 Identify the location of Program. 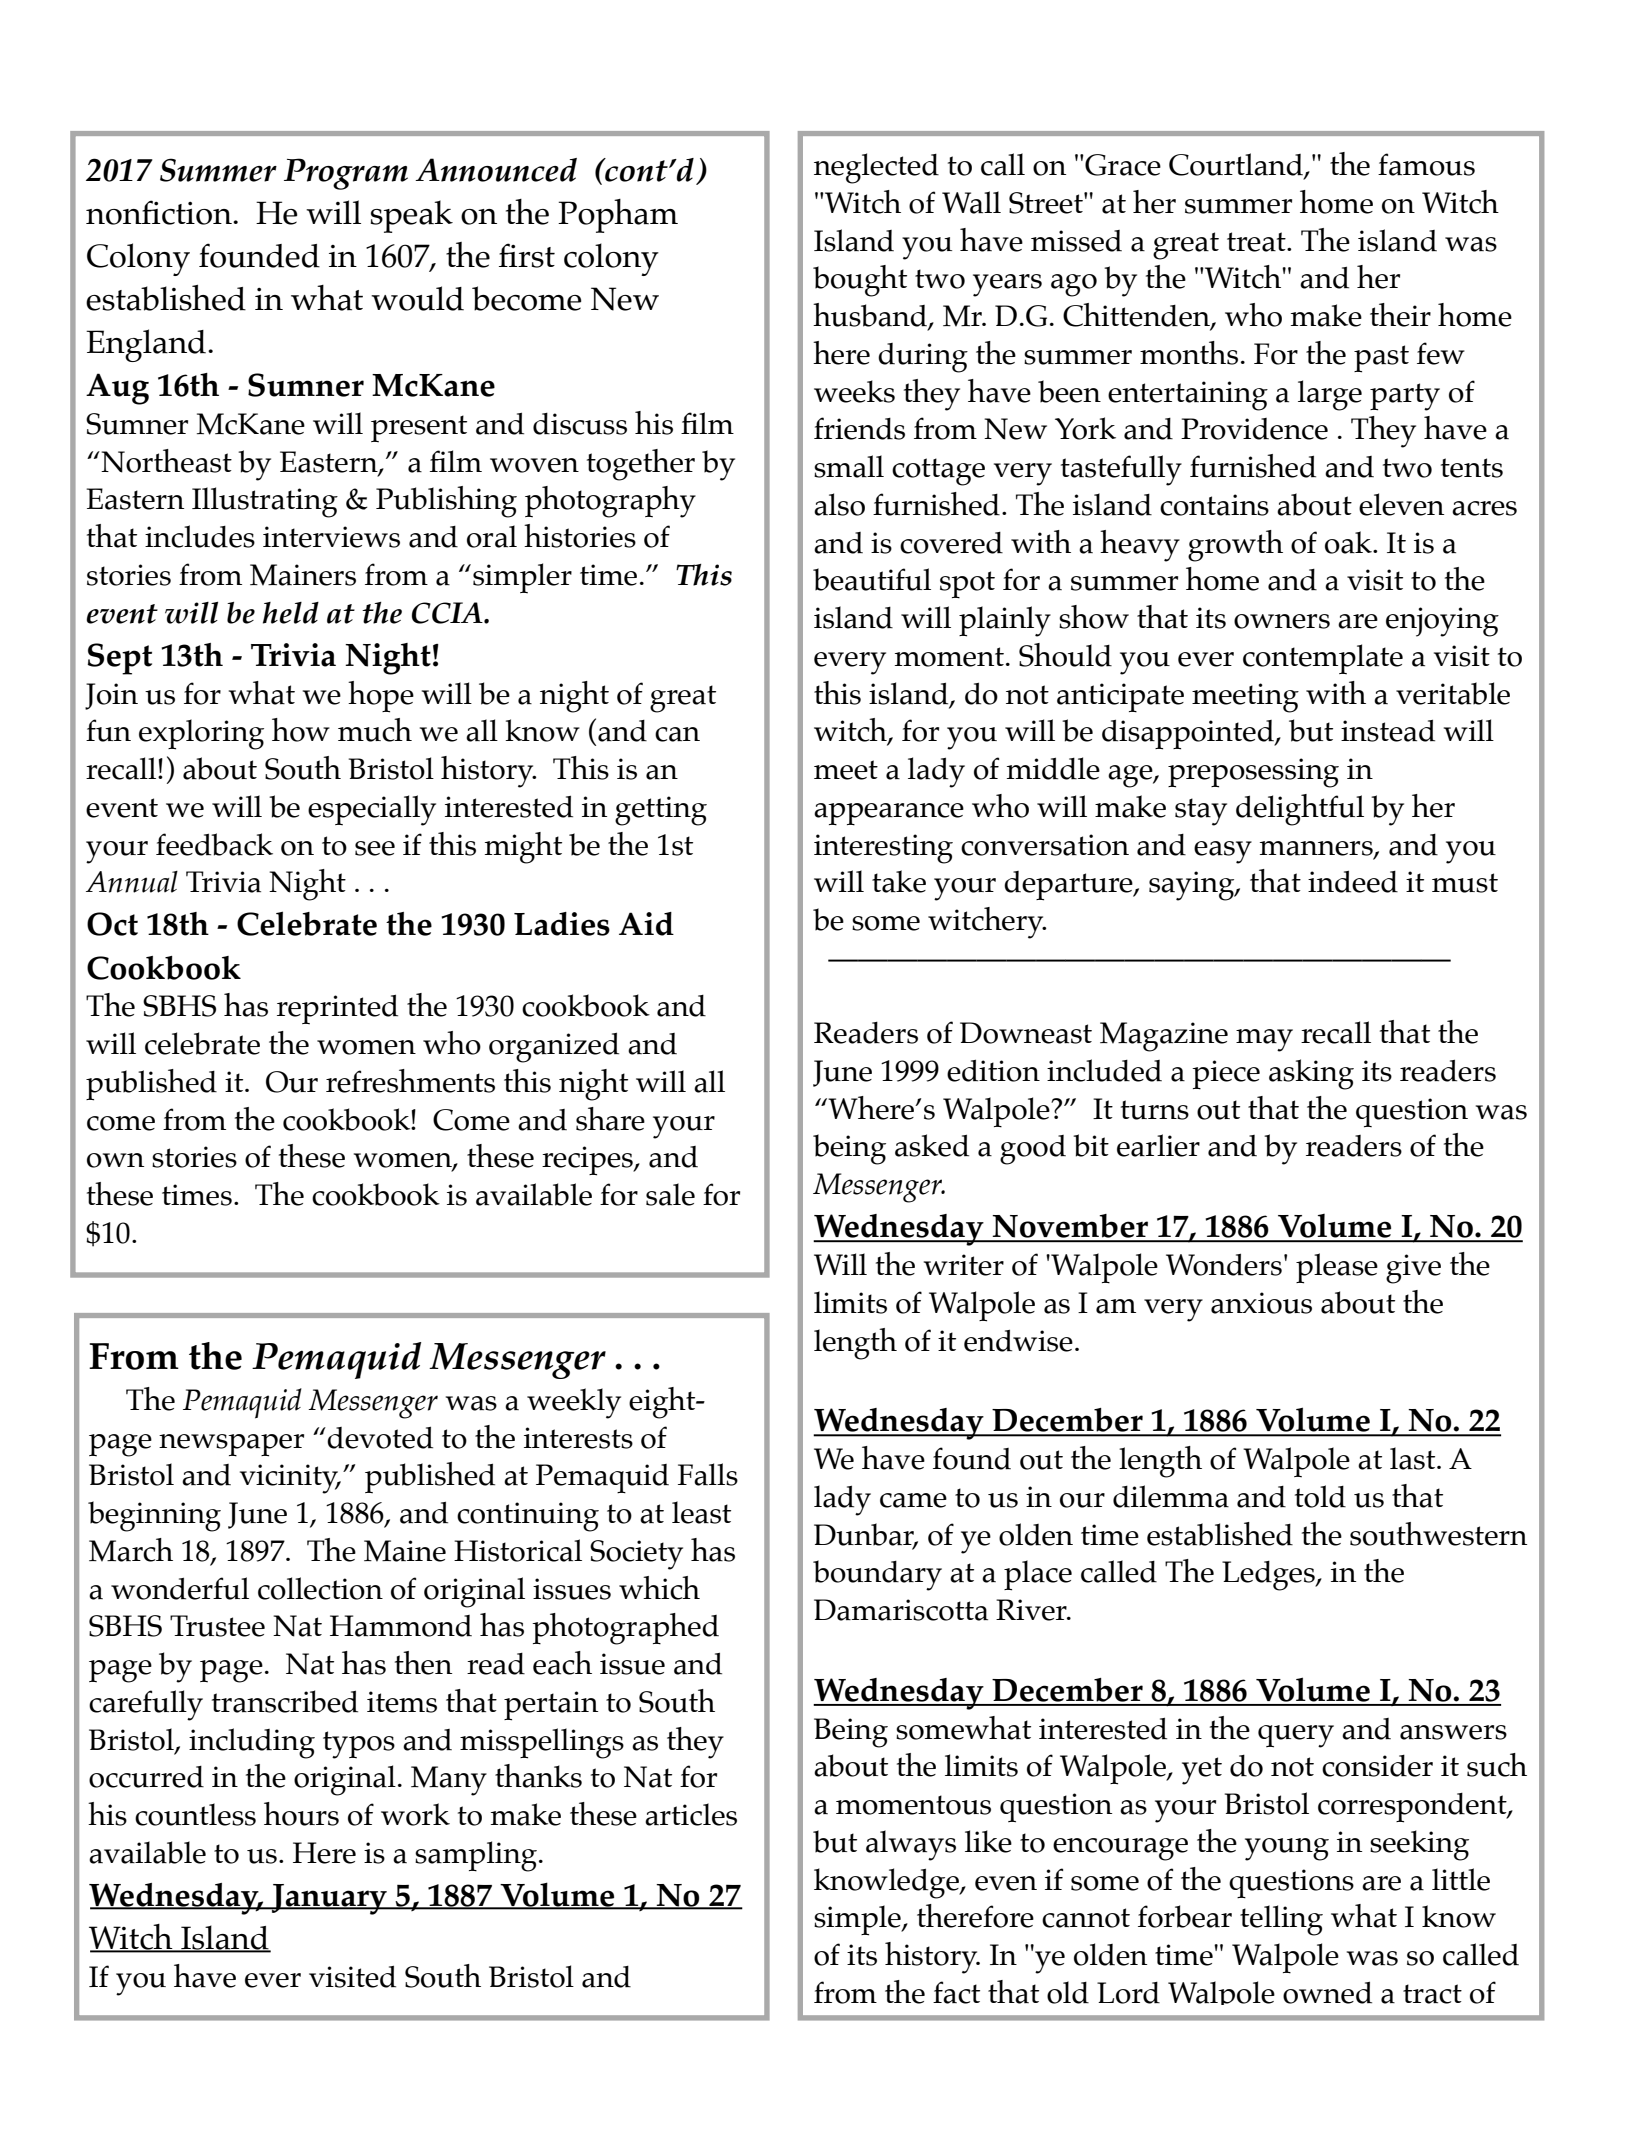
(346, 174).
